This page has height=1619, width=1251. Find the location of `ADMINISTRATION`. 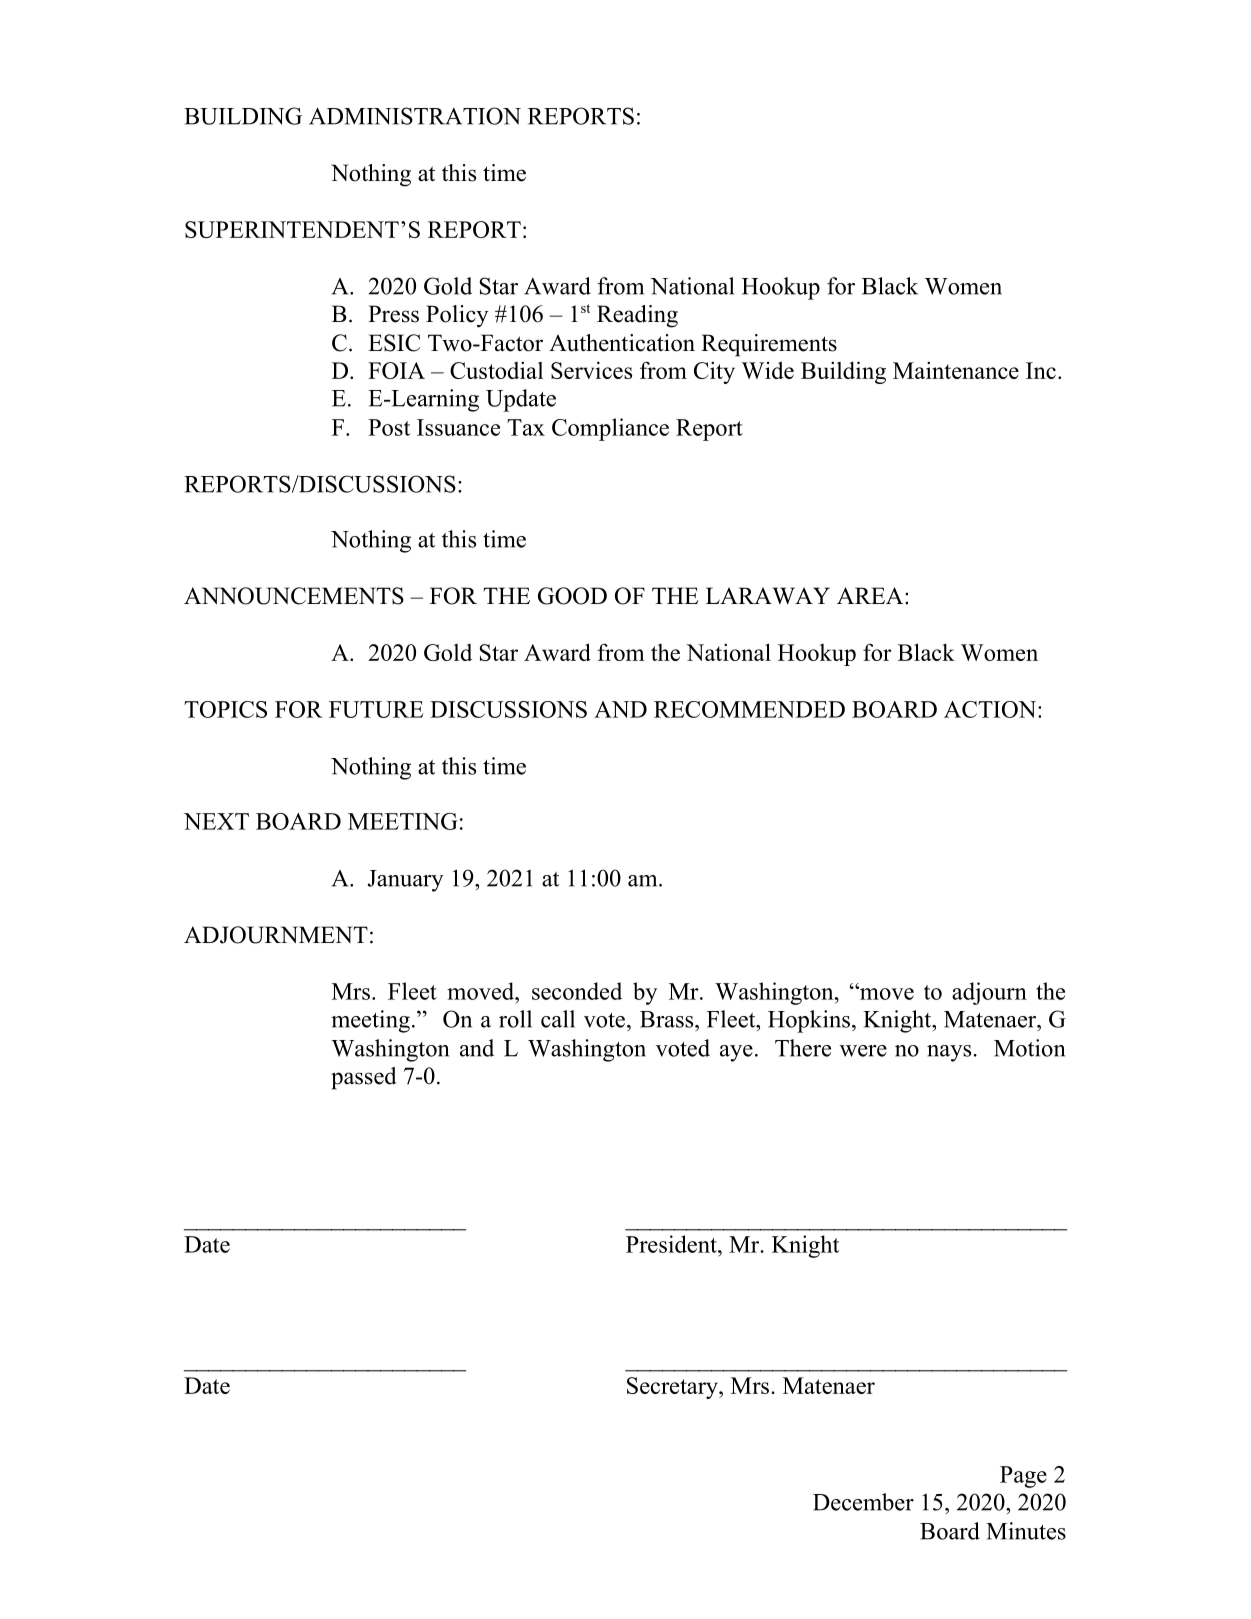

ADMINISTRATION is located at coordinates (415, 116).
